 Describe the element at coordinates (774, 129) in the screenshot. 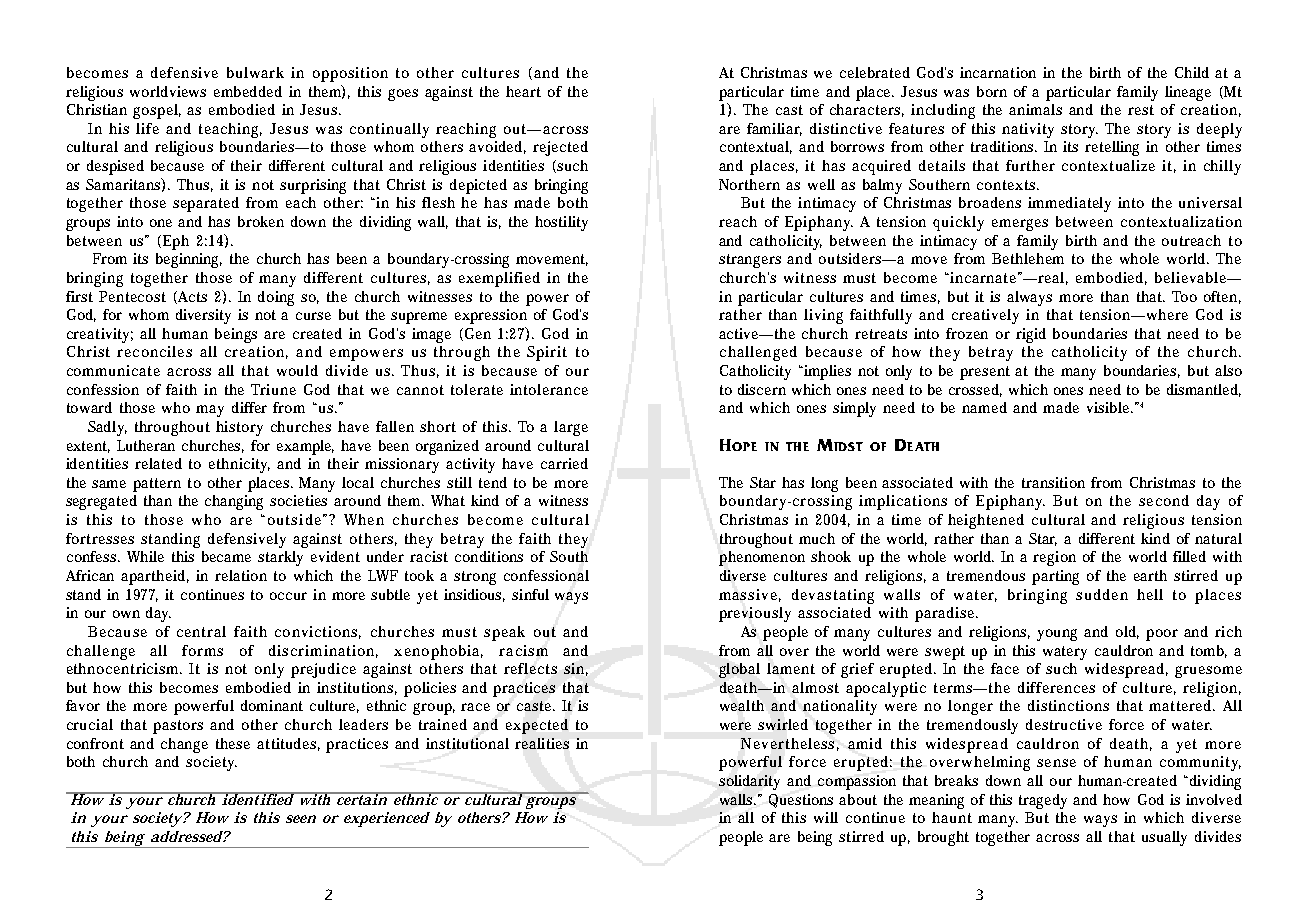

I see `familiar` at that location.
